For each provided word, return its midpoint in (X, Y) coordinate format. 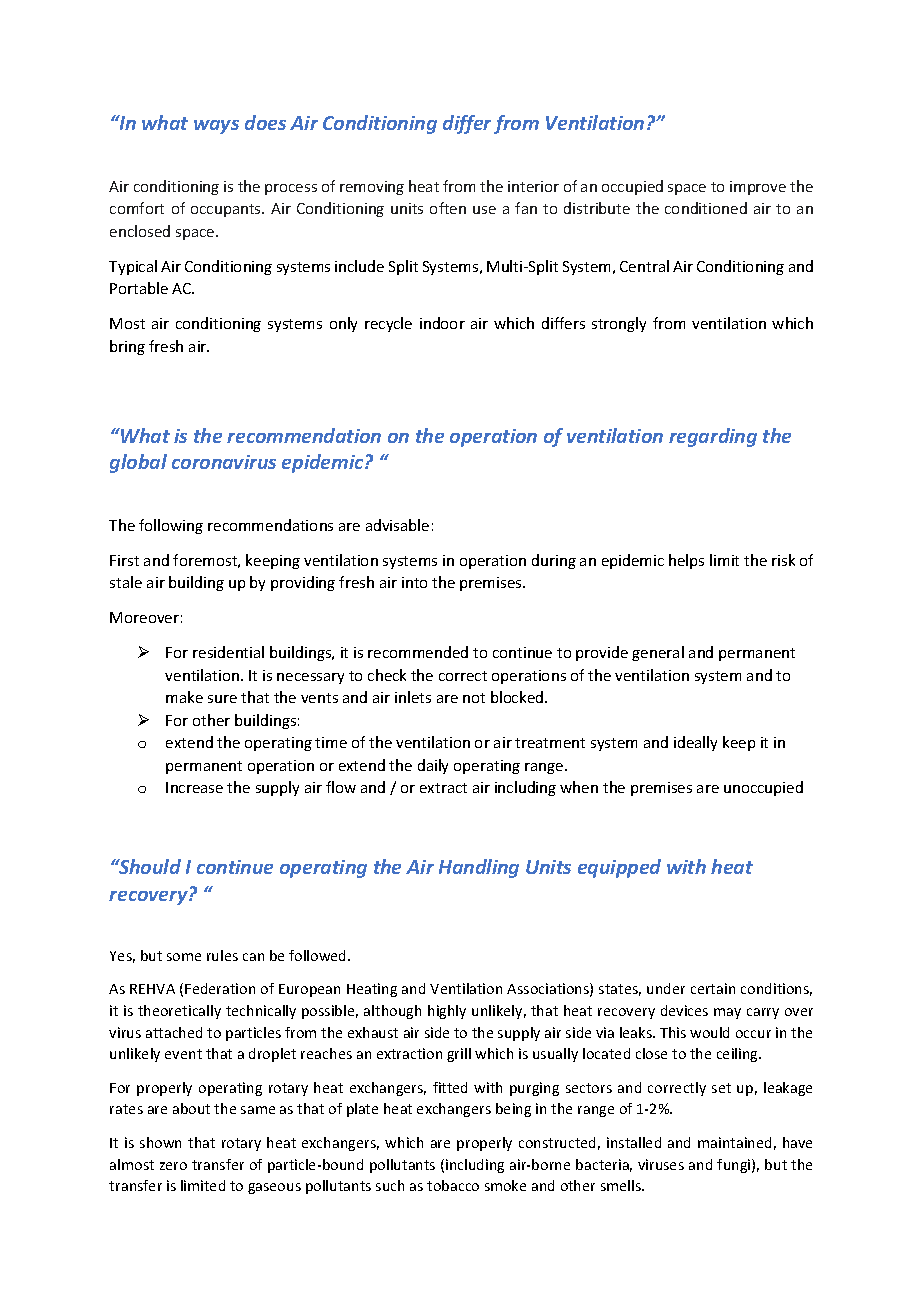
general (658, 653)
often (448, 208)
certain (713, 988)
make (184, 697)
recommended (418, 652)
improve (758, 188)
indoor (442, 323)
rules (222, 955)
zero (173, 1166)
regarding (713, 437)
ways (216, 127)
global (138, 463)
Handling (479, 868)
